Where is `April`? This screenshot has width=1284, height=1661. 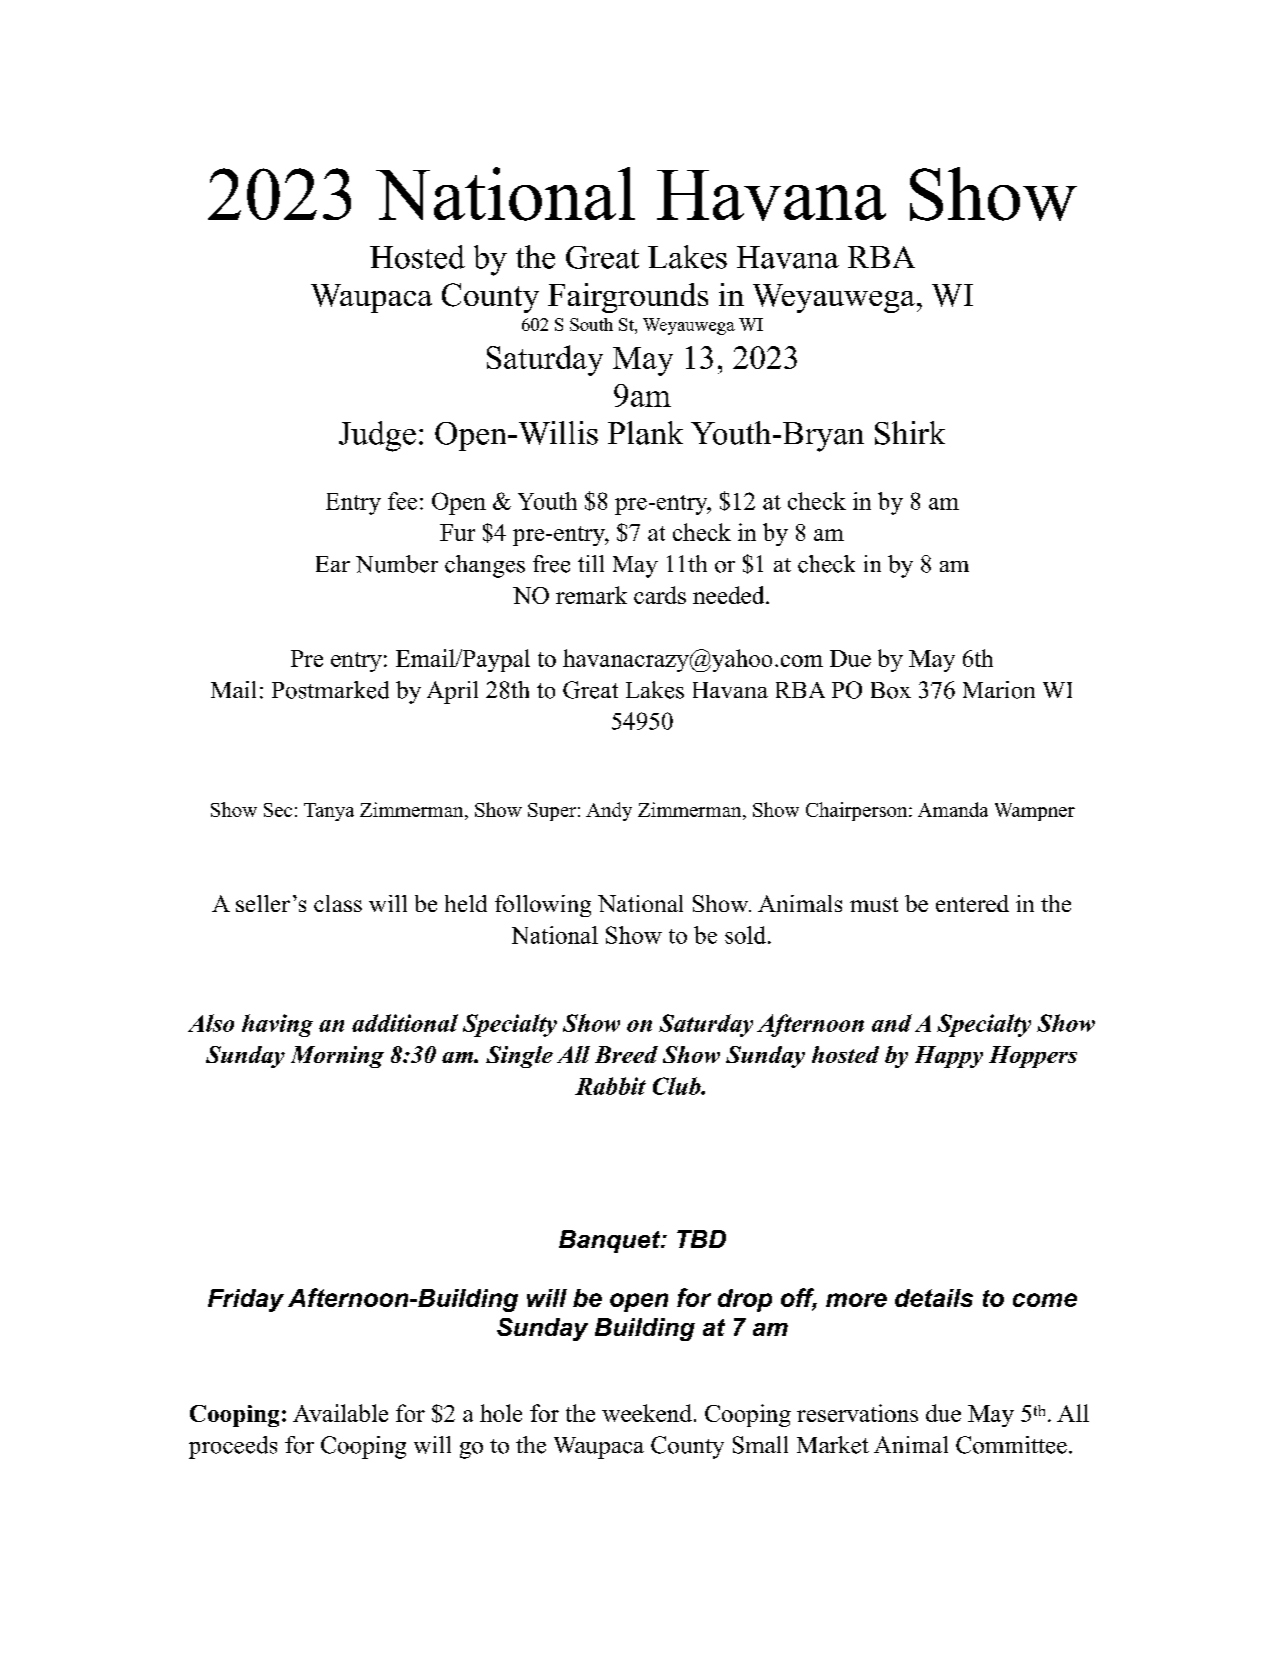
April is located at coordinates (452, 692).
